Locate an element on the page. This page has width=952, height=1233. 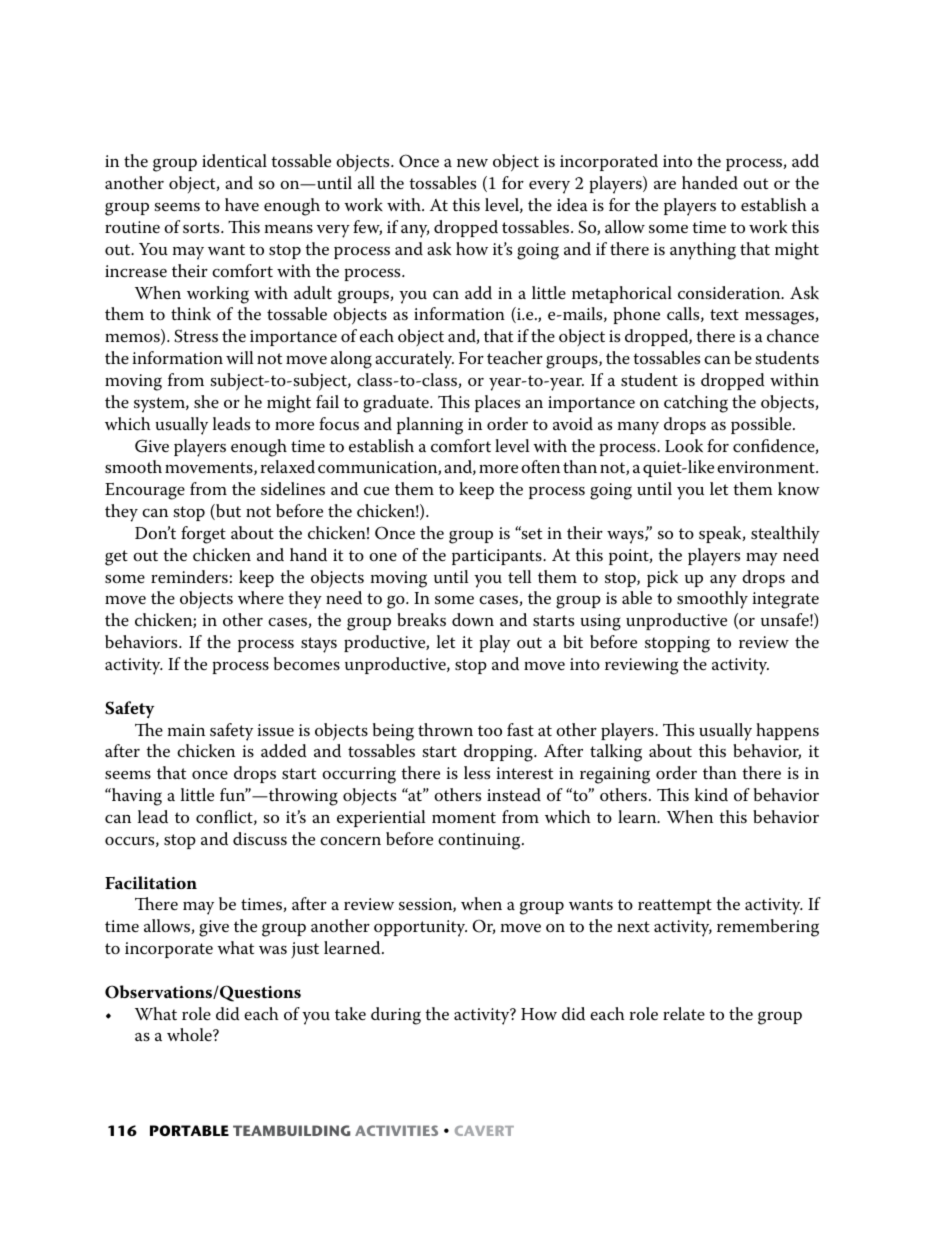
have is located at coordinates (242, 205).
